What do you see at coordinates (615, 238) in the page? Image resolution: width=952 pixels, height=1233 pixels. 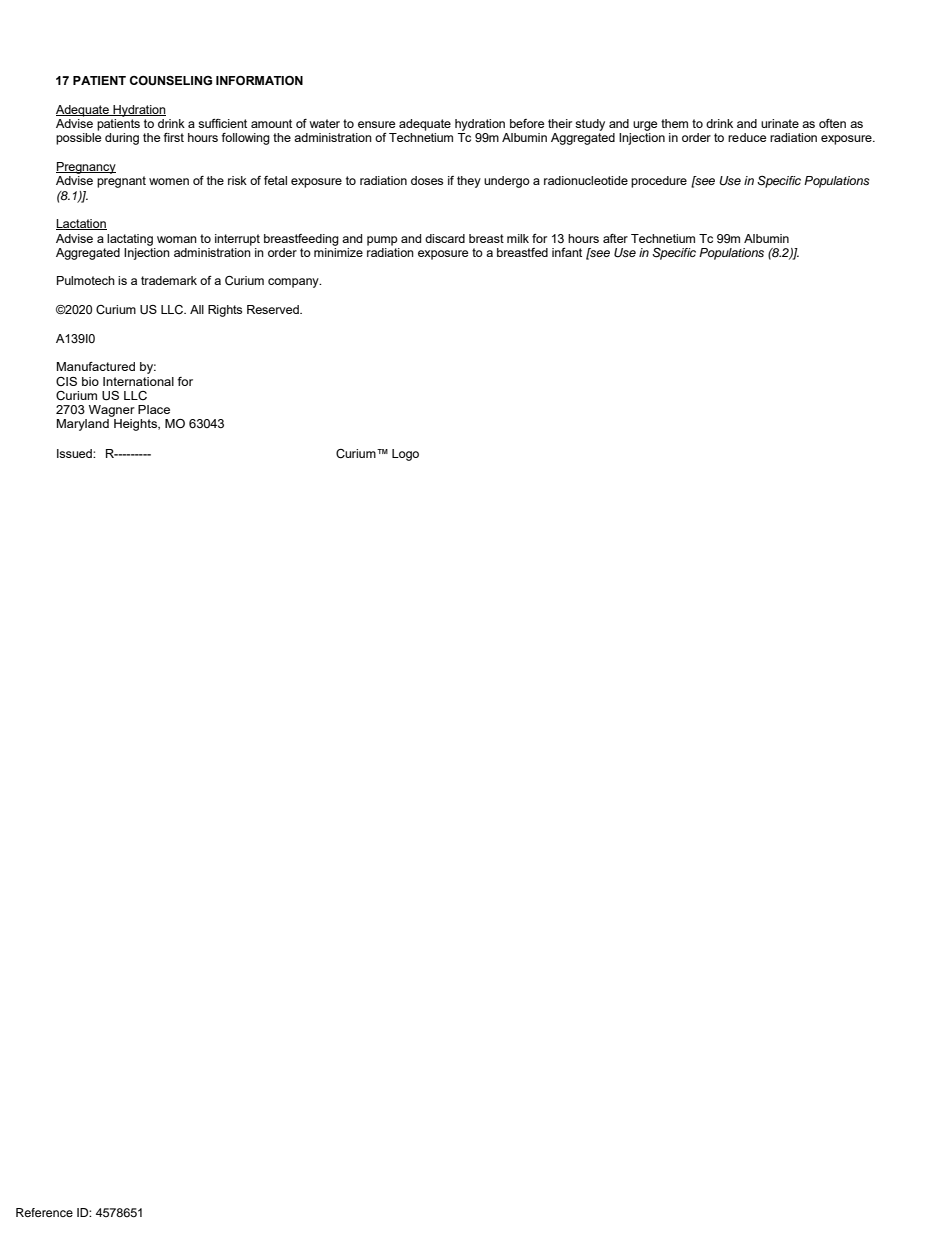 I see `after` at bounding box center [615, 238].
